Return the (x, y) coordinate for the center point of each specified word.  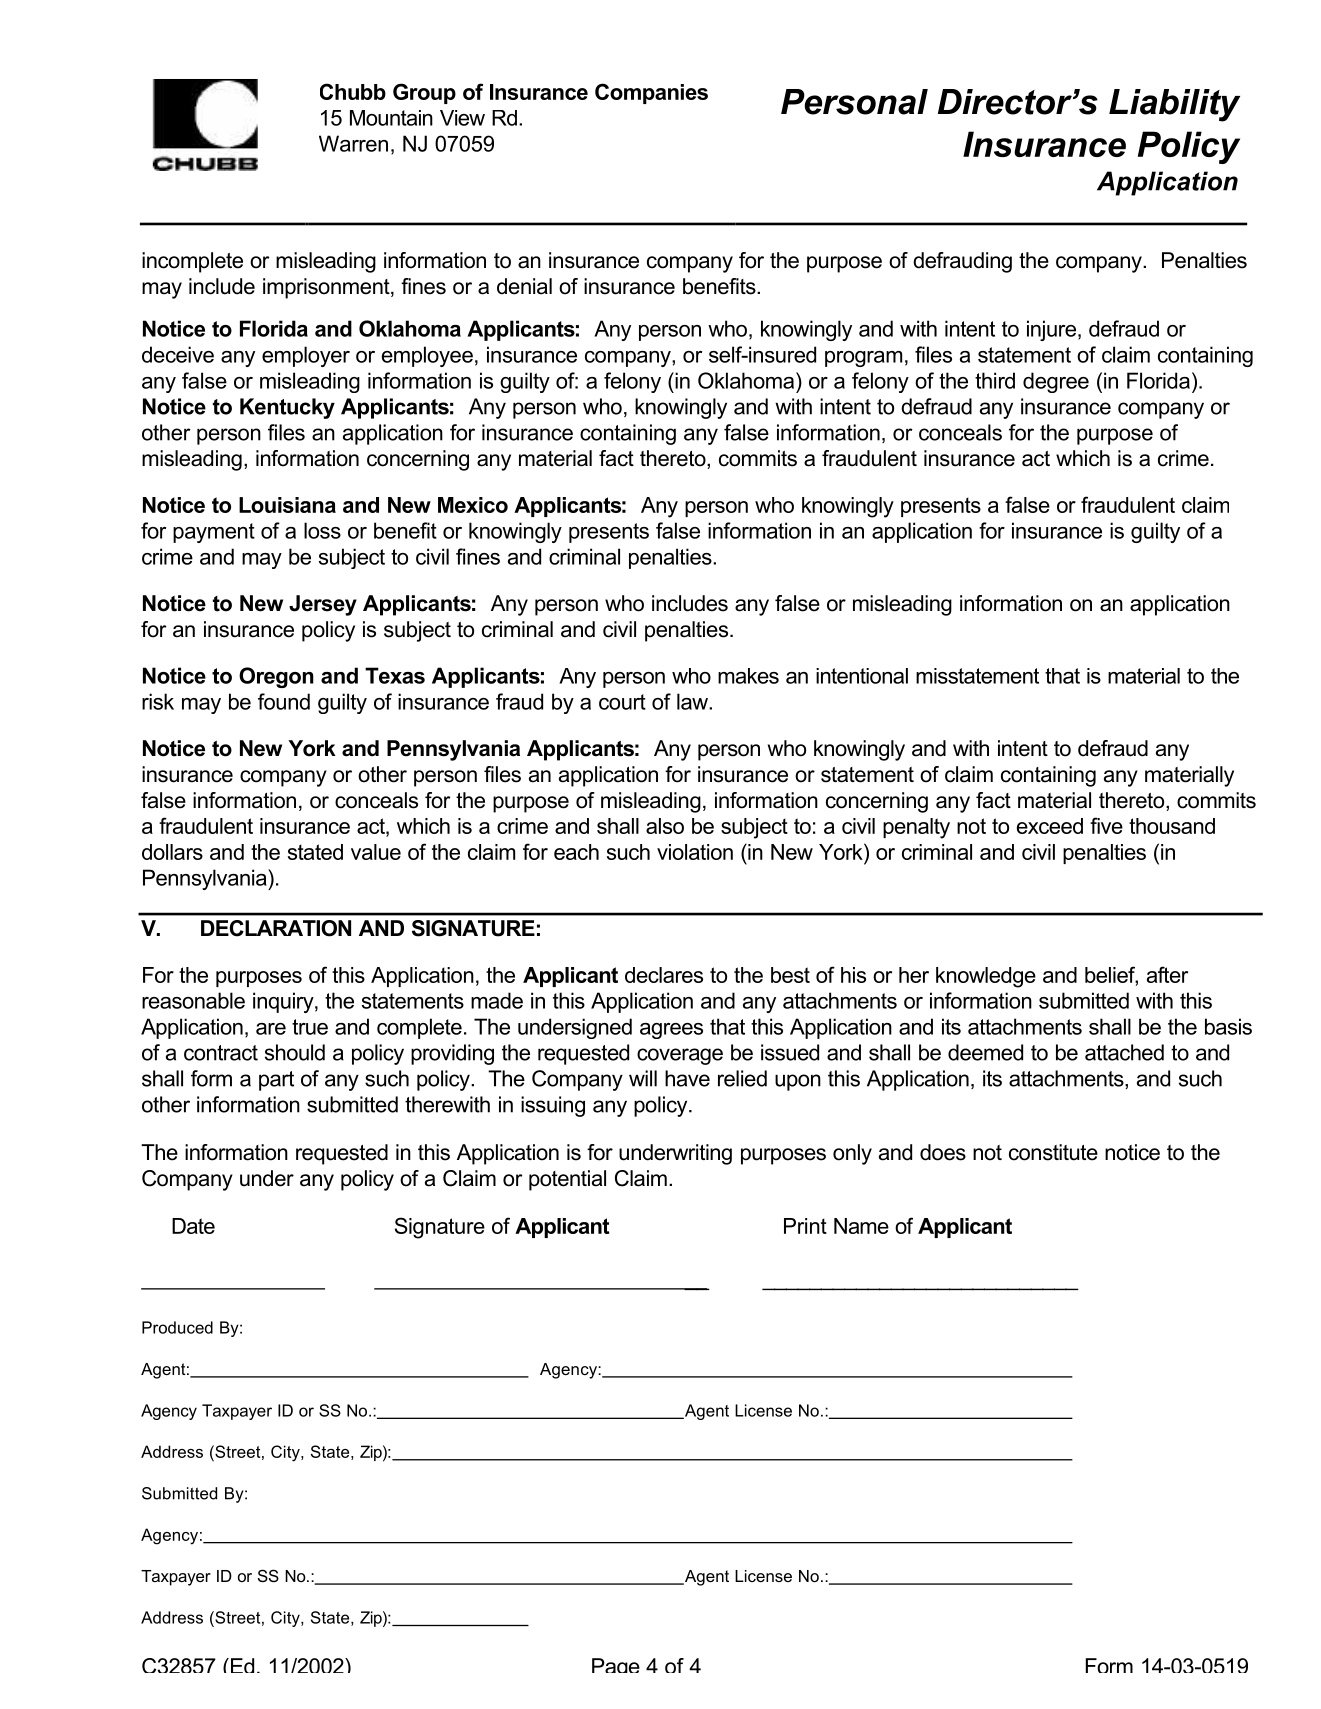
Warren (353, 143)
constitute (1053, 1152)
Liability (1174, 105)
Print (805, 1226)
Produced (177, 1327)
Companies (651, 93)
